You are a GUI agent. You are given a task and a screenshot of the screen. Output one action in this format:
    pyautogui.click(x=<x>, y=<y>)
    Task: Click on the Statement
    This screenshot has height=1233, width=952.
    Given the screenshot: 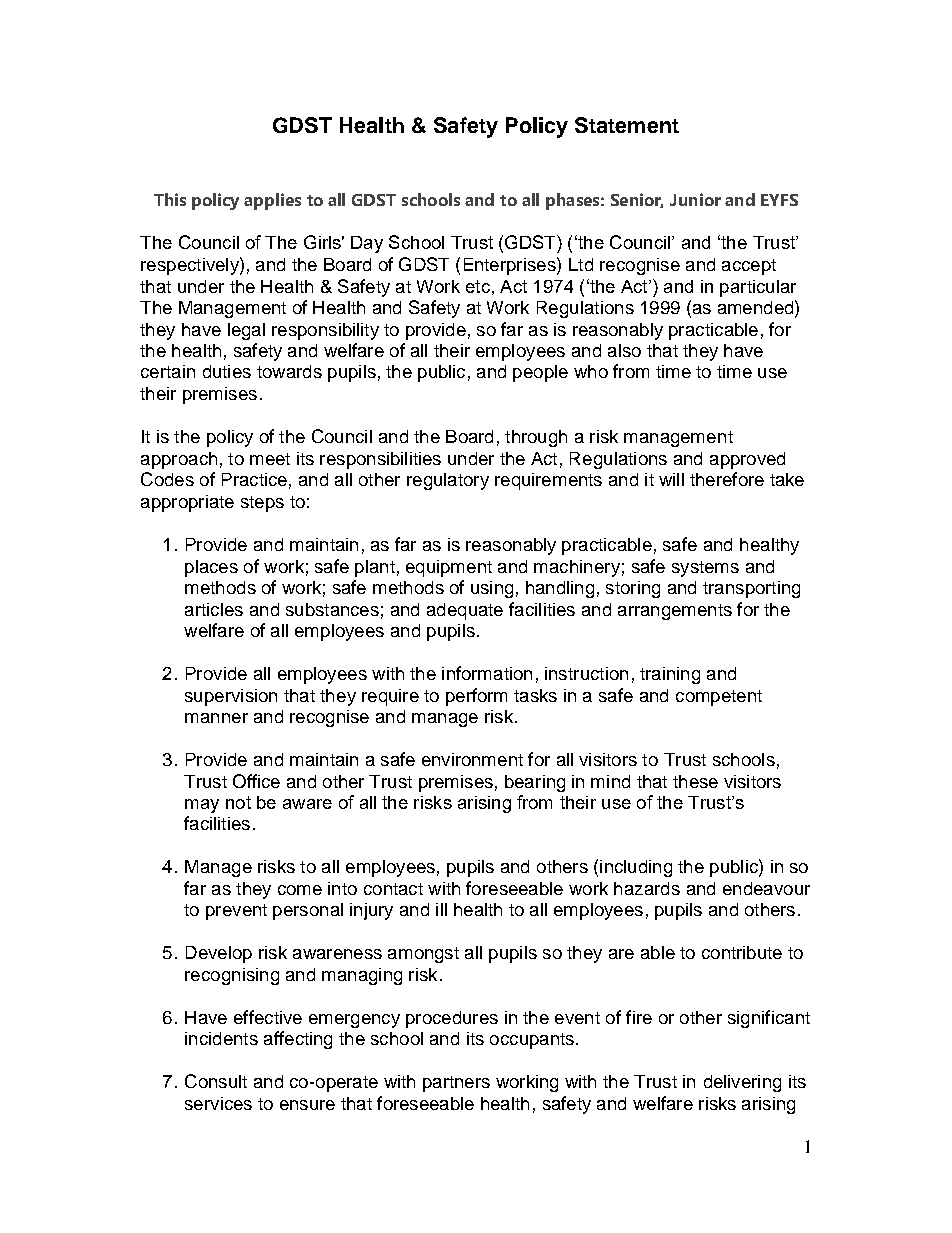 What is the action you would take?
    pyautogui.click(x=627, y=125)
